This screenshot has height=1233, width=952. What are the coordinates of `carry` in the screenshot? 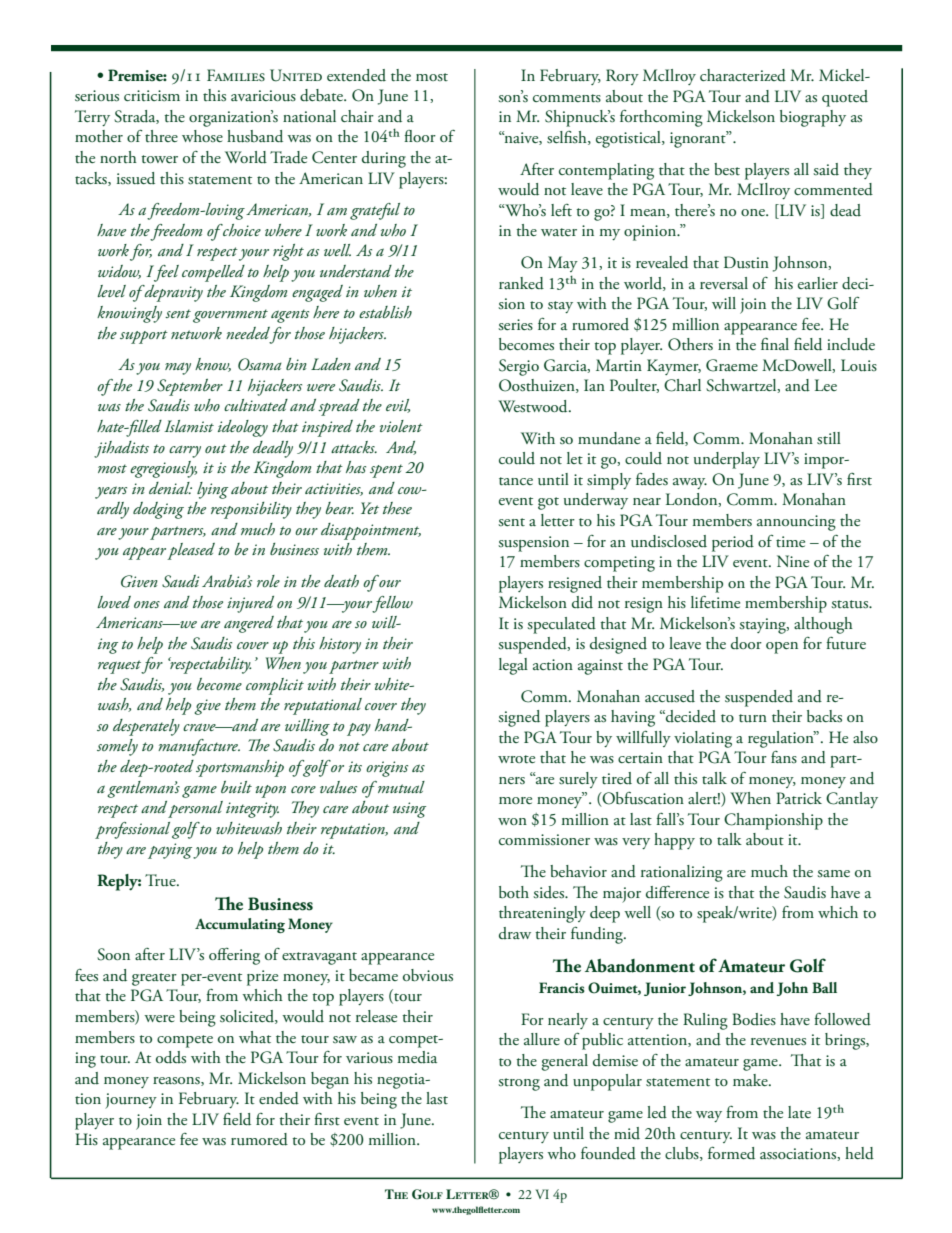 It's located at (185, 451).
